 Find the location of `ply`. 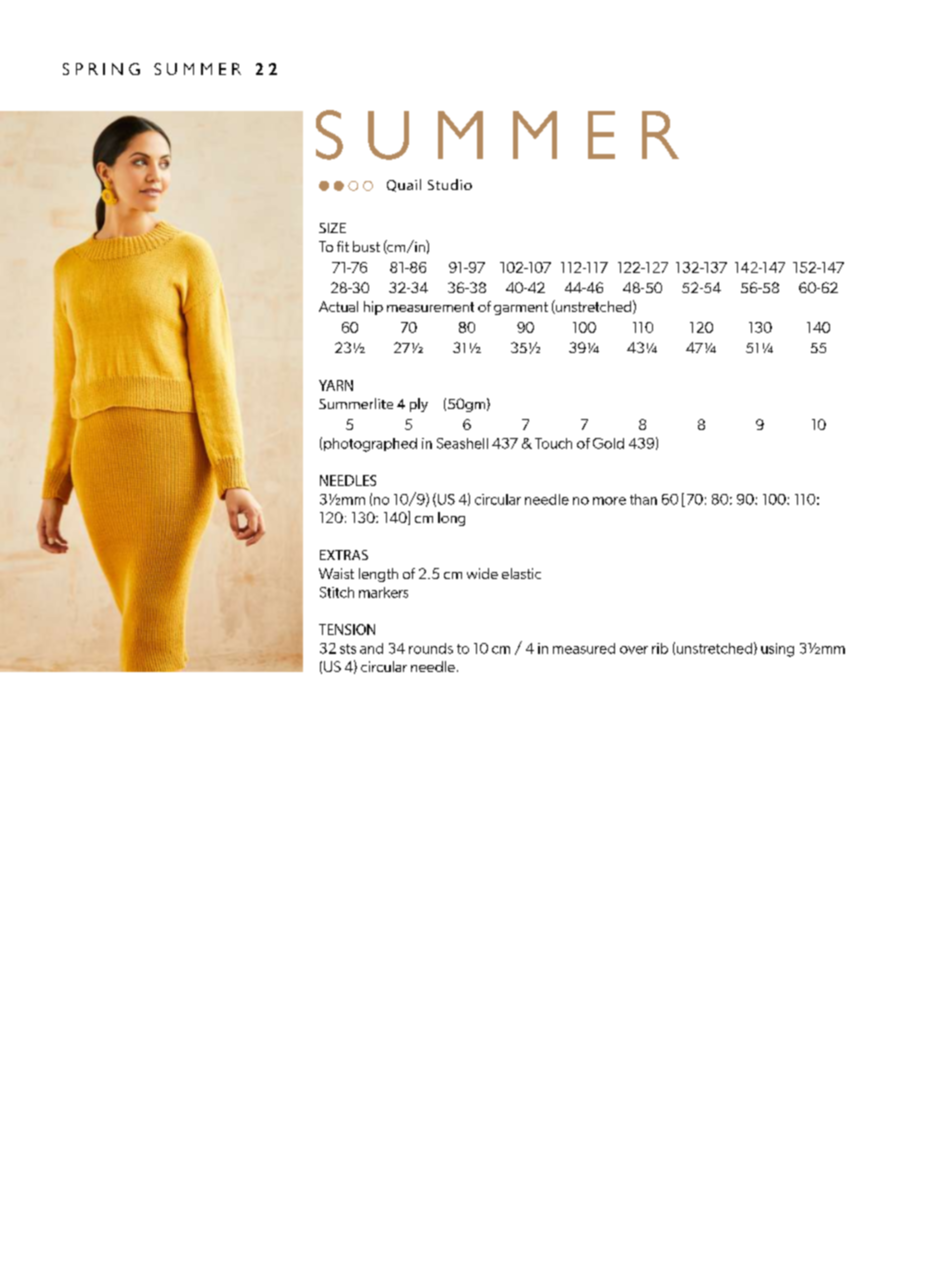

ply is located at coordinates (419, 405).
